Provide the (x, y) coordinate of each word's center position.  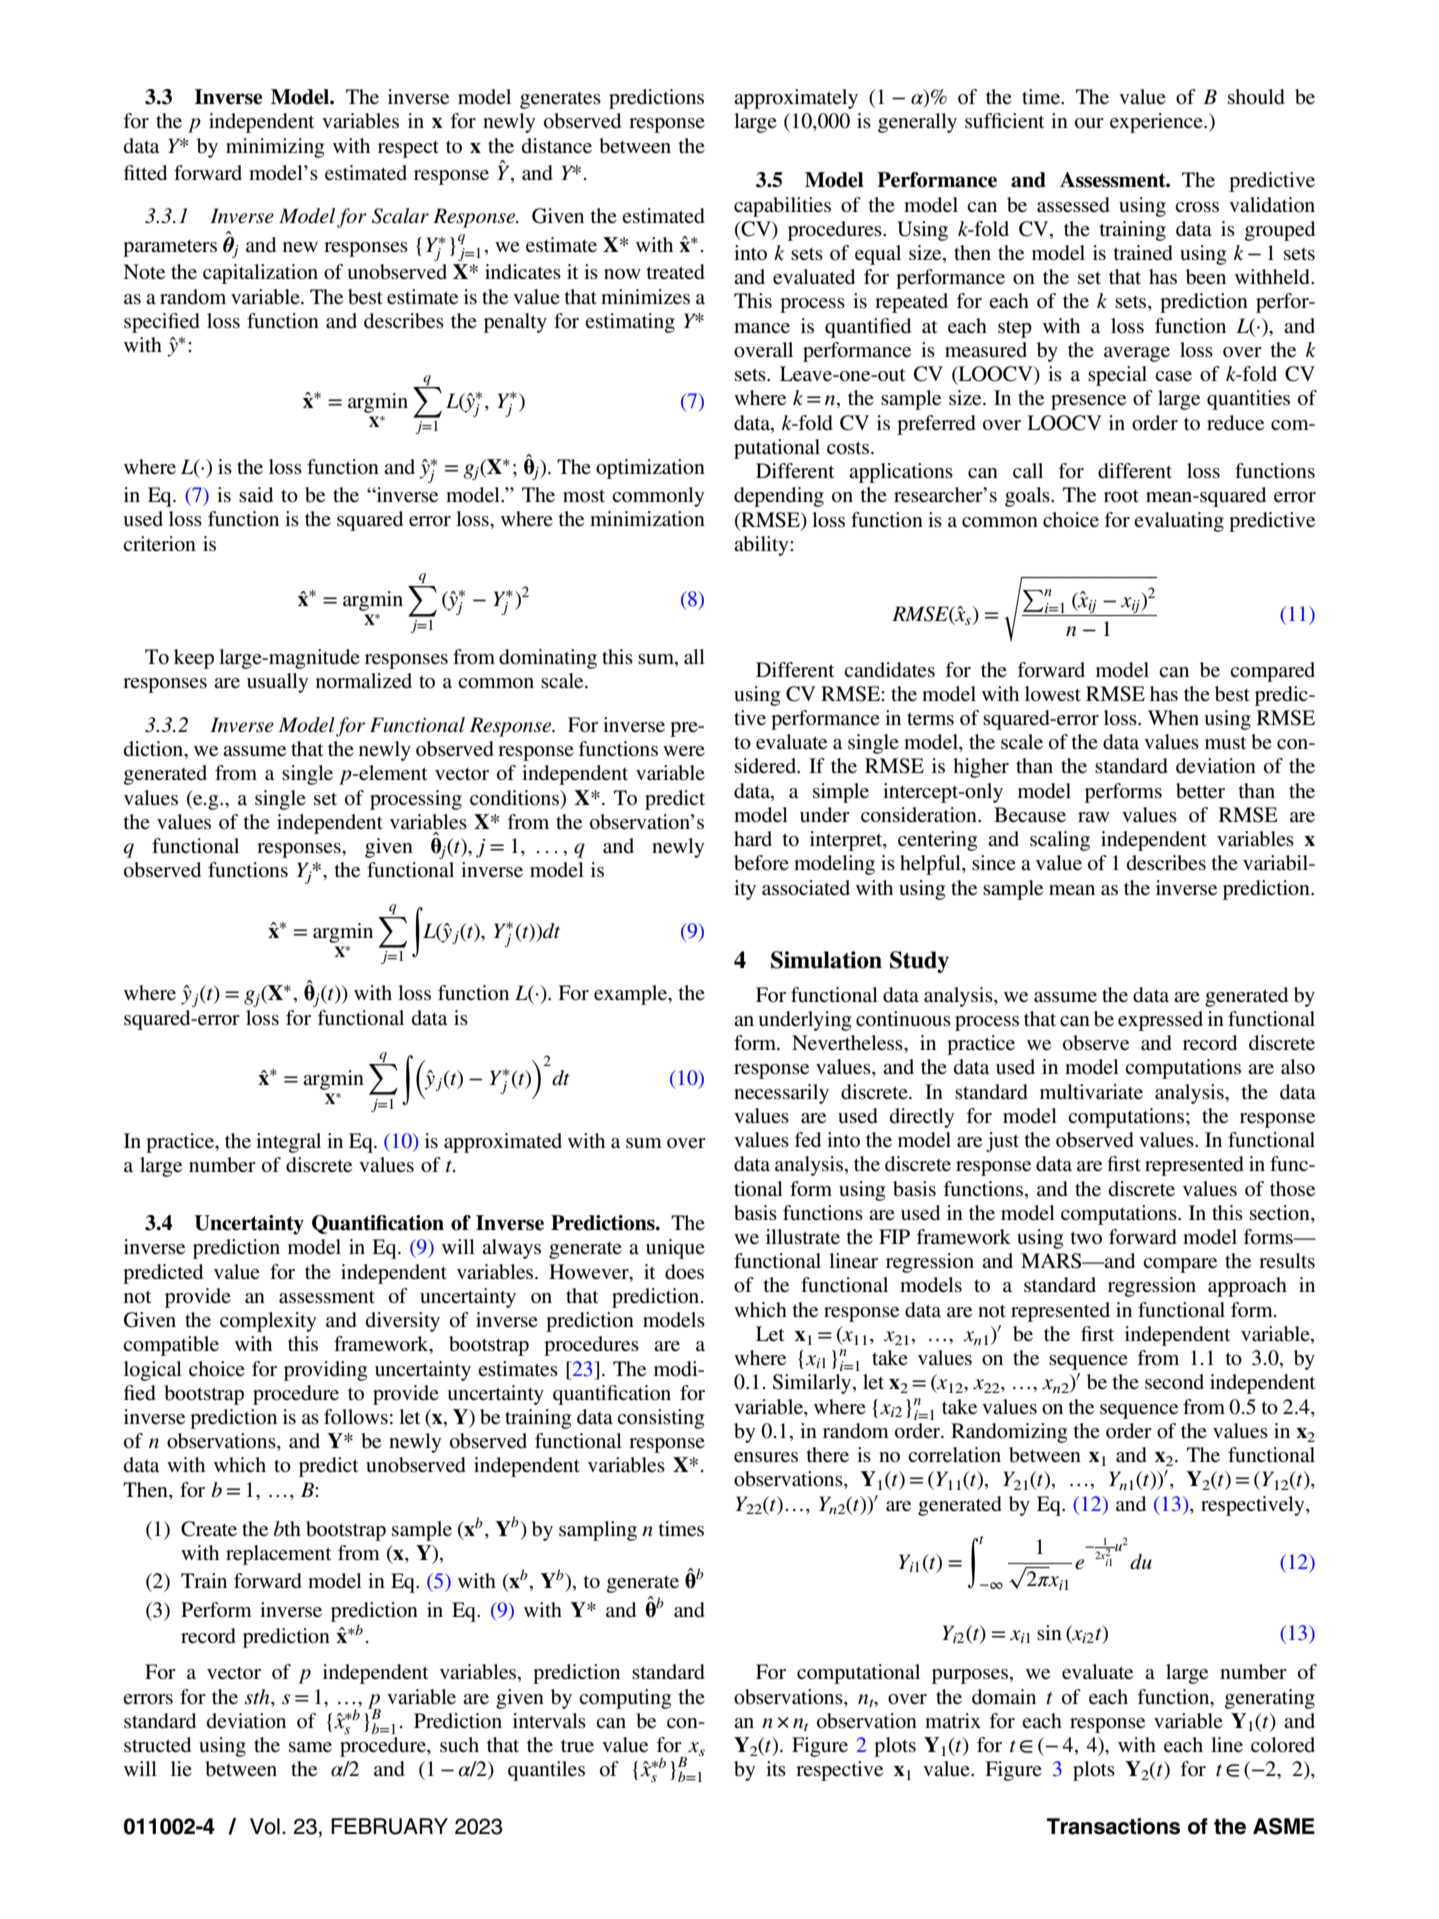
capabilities (782, 207)
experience (1157, 123)
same (310, 1747)
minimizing (275, 148)
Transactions (1113, 1826)
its (776, 1768)
